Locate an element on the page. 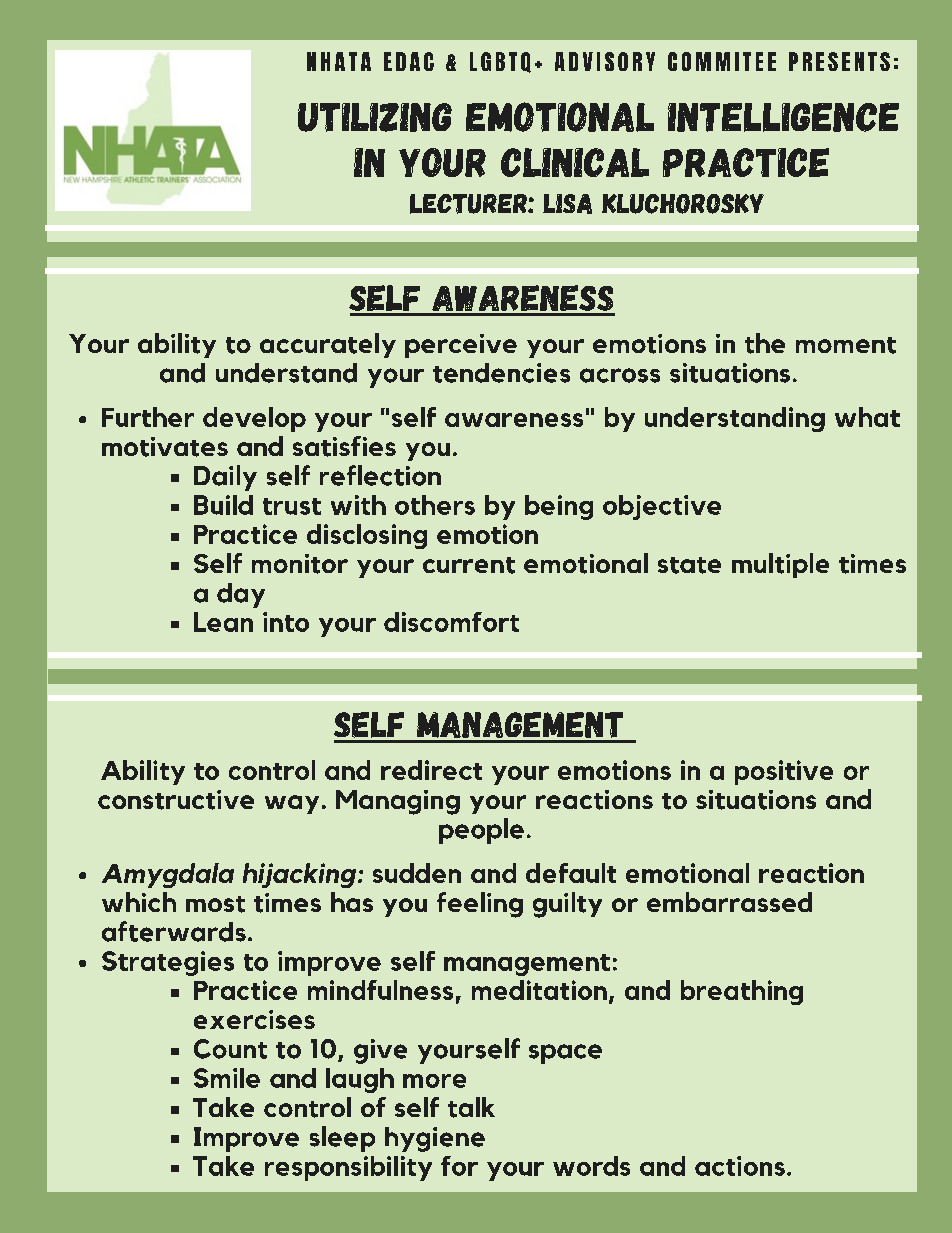 The image size is (952, 1233). multiple is located at coordinates (780, 565).
